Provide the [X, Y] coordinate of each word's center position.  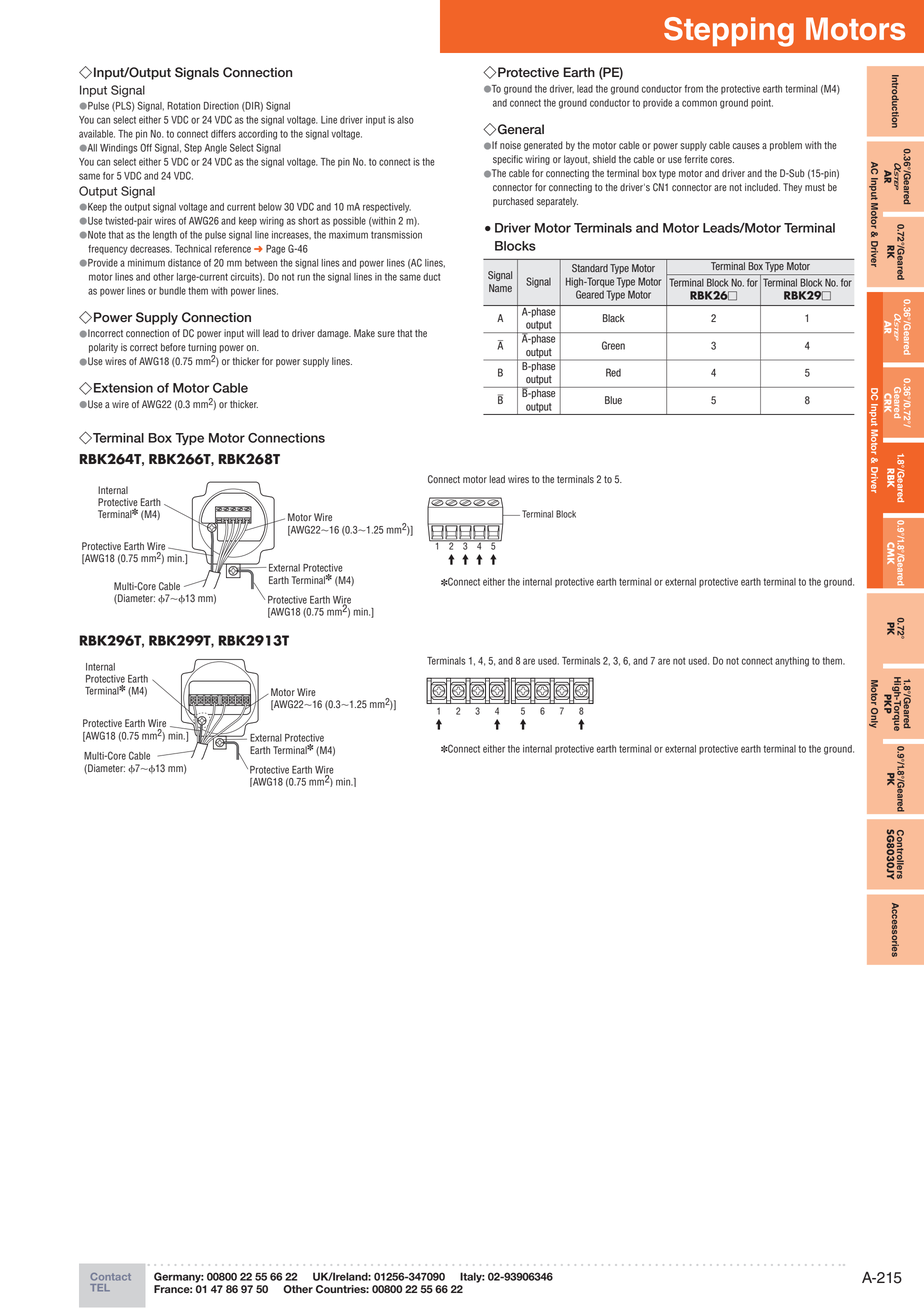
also [405, 120]
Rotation [183, 106]
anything [792, 662]
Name [500, 288]
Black [614, 318]
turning [202, 349]
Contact [111, 1277]
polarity [103, 348]
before [173, 347]
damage [334, 334]
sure [386, 334]
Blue [613, 400]
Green [613, 345]
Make [364, 333]
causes [746, 146]
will [253, 333]
